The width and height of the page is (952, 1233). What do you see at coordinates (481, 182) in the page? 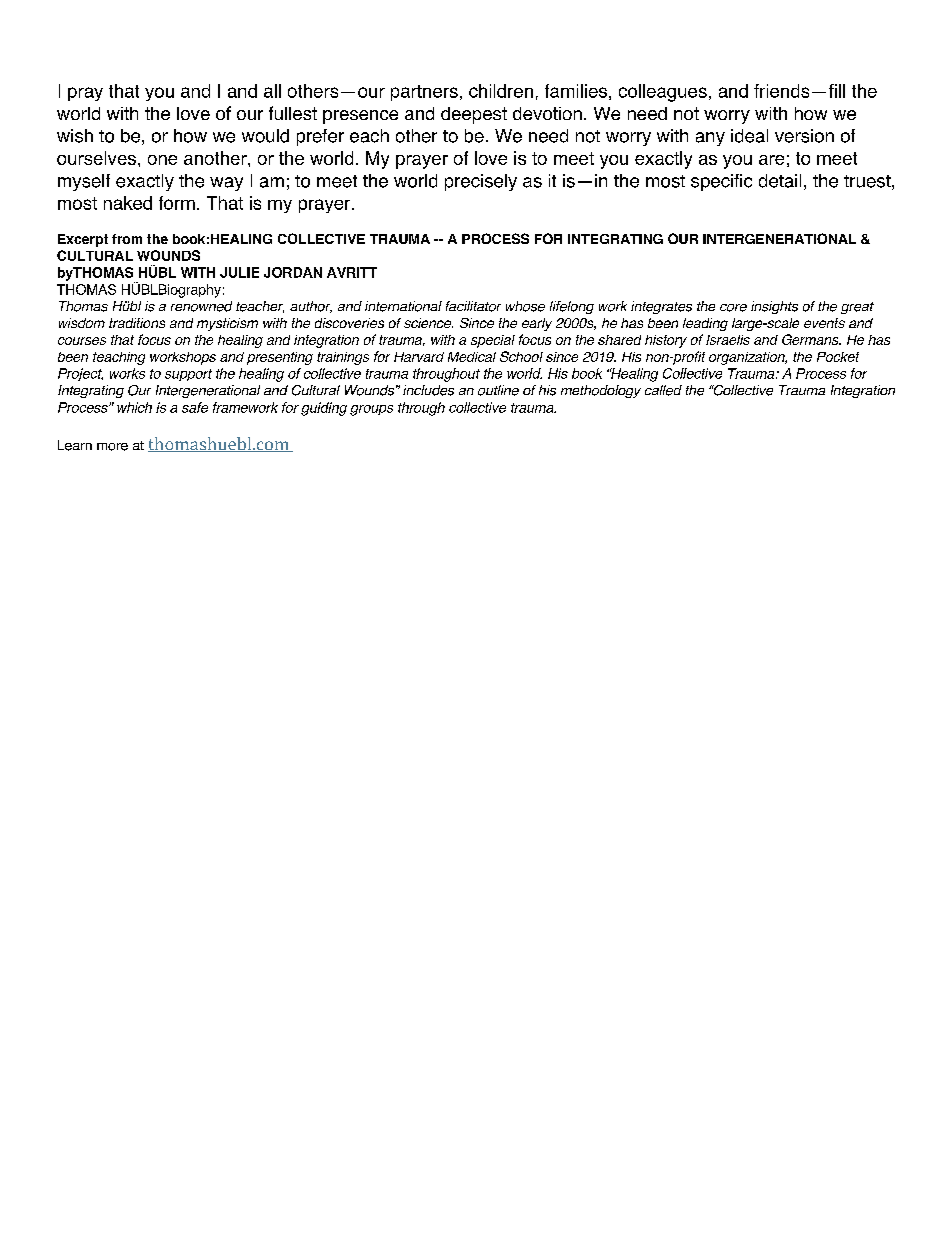
I see `precisely` at bounding box center [481, 182].
